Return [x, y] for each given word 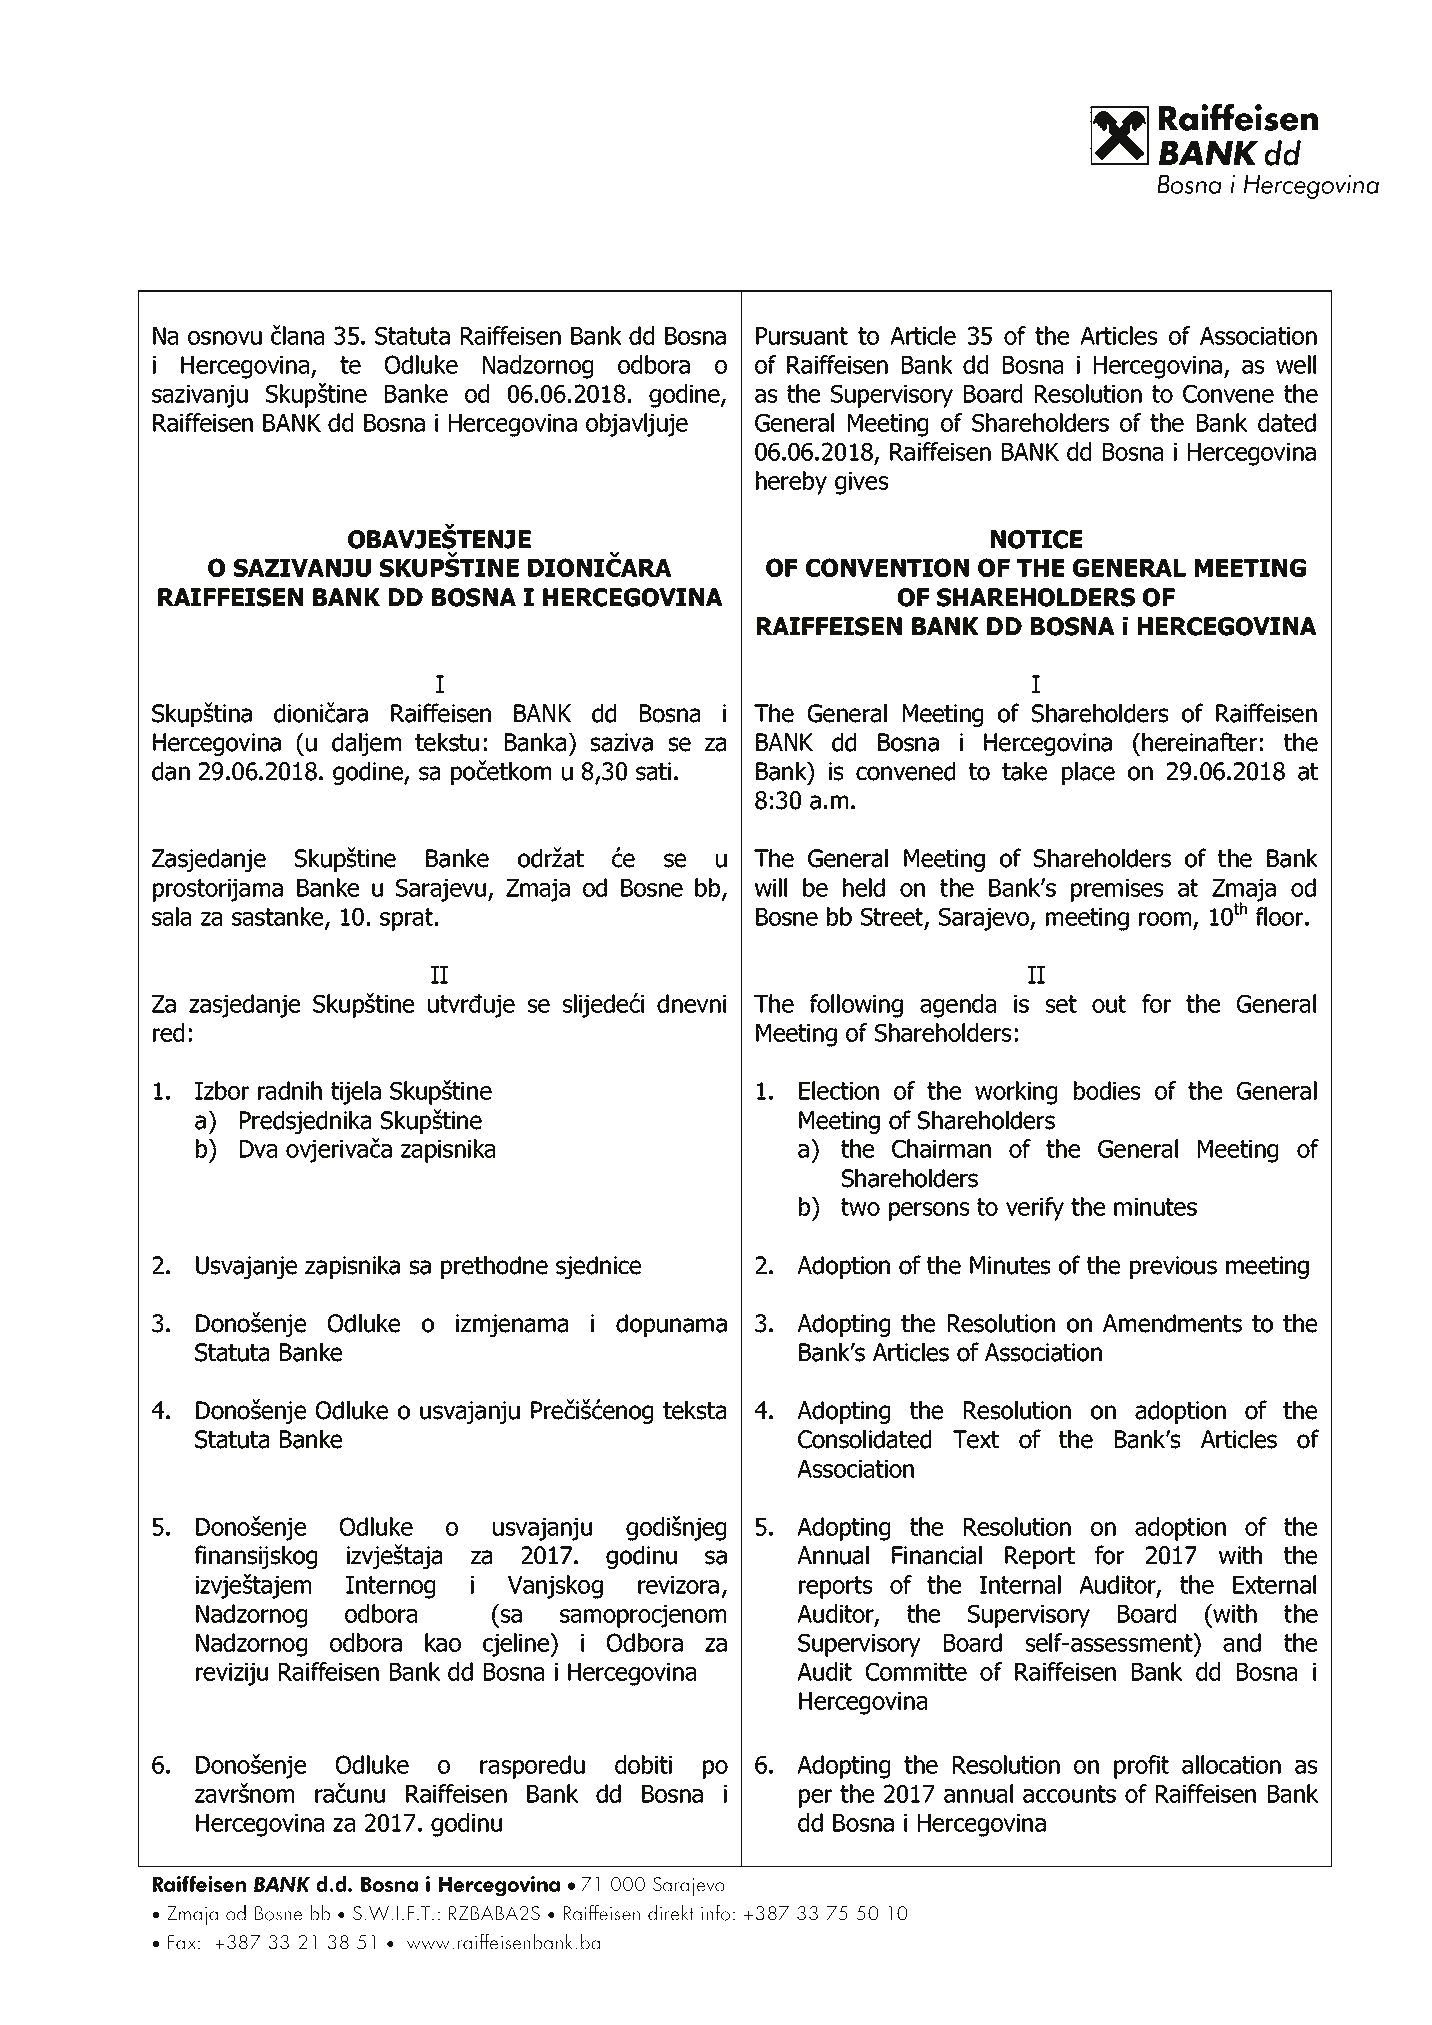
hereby [791, 483]
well [1296, 364]
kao [443, 1642]
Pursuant [802, 336]
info [715, 1912]
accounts [1069, 1794]
